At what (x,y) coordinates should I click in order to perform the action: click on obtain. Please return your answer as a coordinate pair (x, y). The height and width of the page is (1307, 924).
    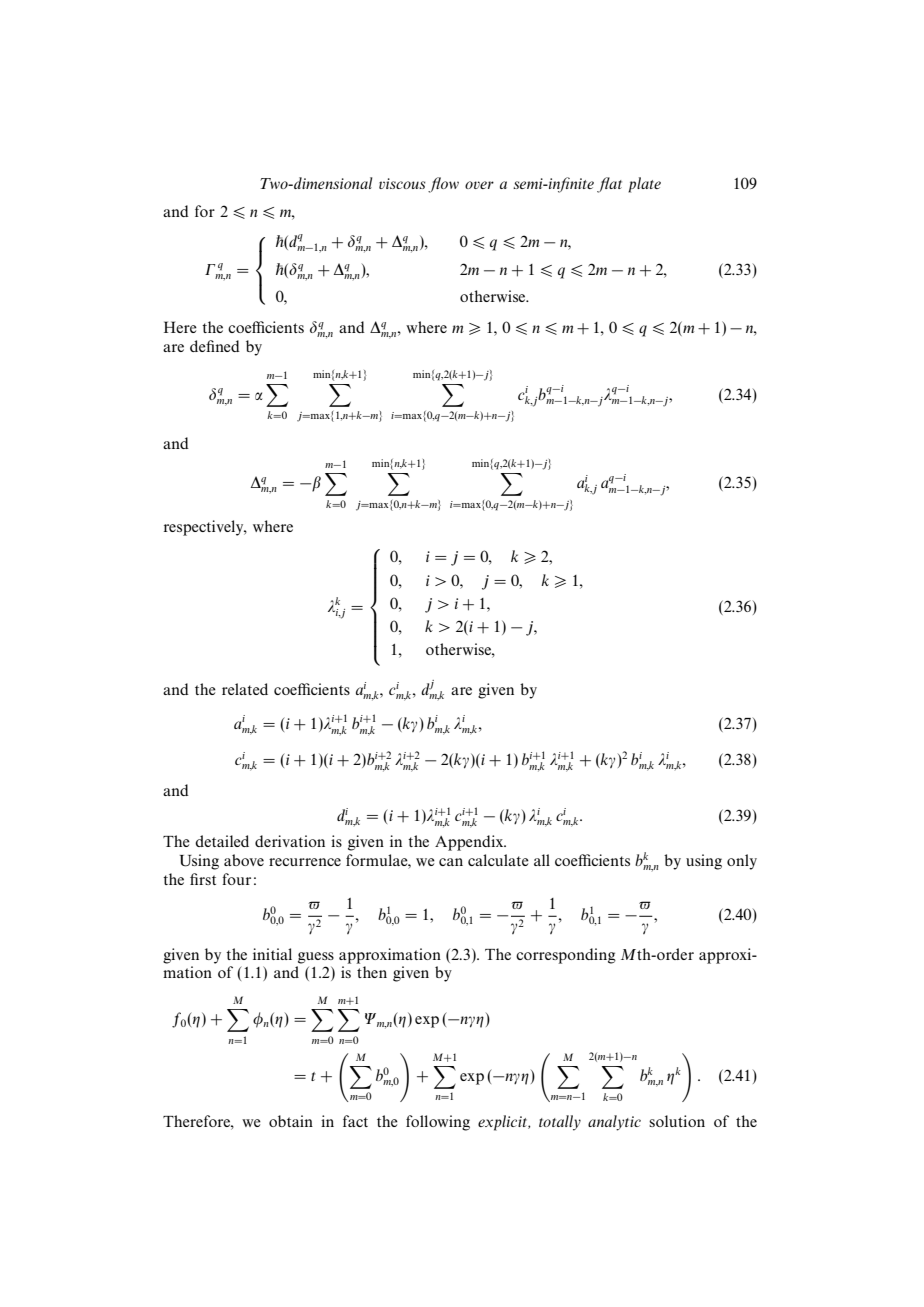
    Looking at the image, I should click on (291, 1121).
